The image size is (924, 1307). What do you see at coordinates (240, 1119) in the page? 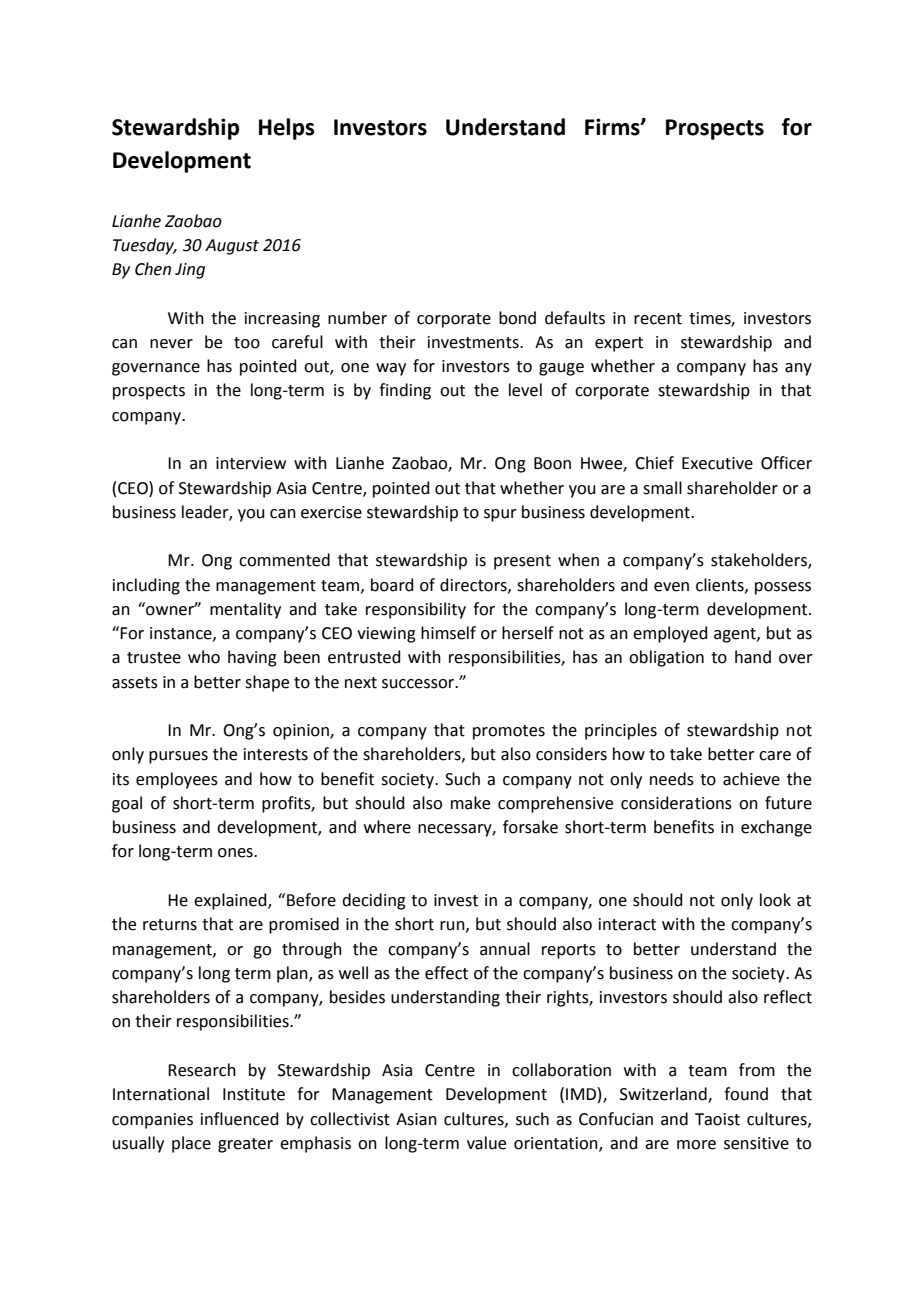
I see `influenced` at bounding box center [240, 1119].
